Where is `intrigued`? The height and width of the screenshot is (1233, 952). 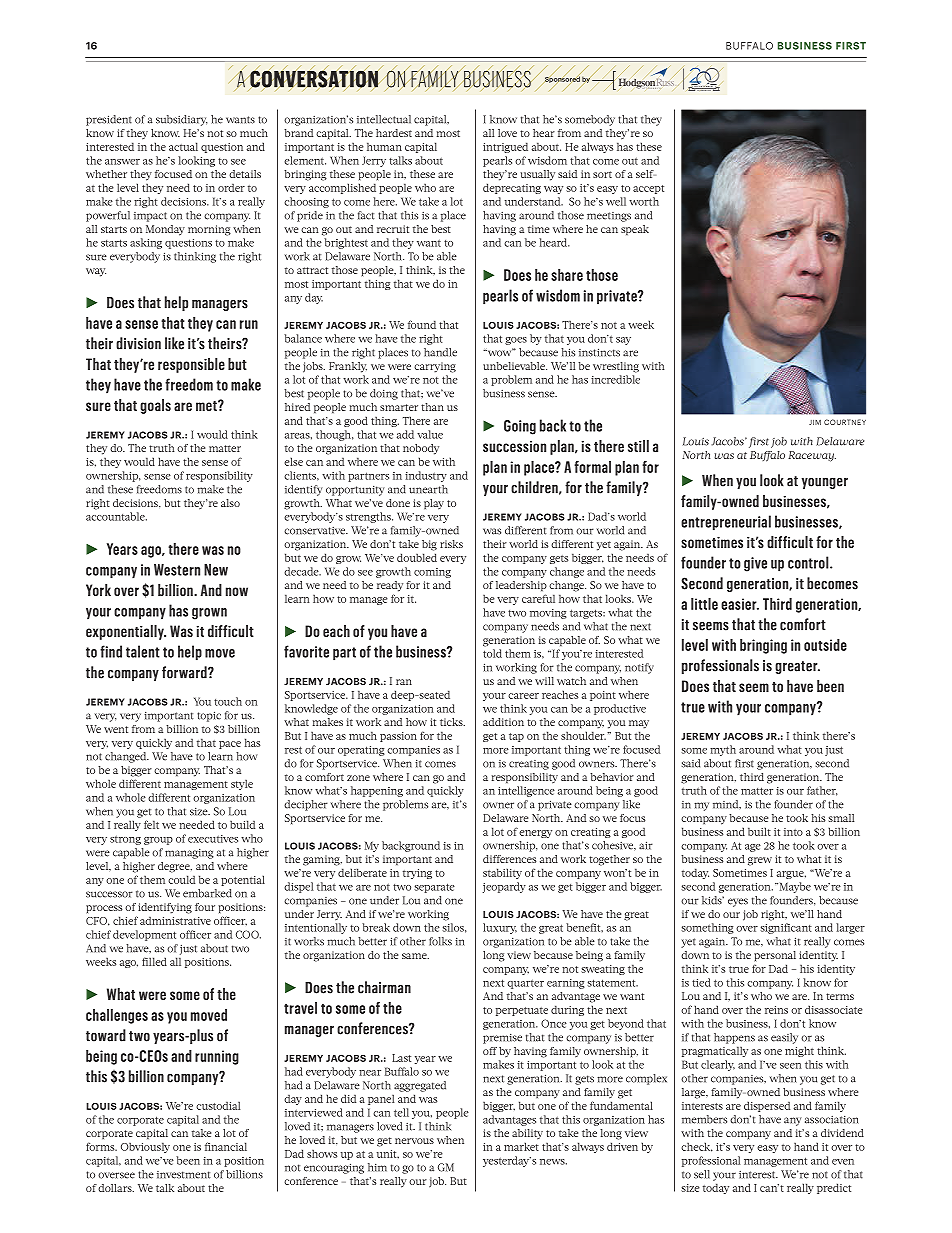 intrigued is located at coordinates (505, 147).
